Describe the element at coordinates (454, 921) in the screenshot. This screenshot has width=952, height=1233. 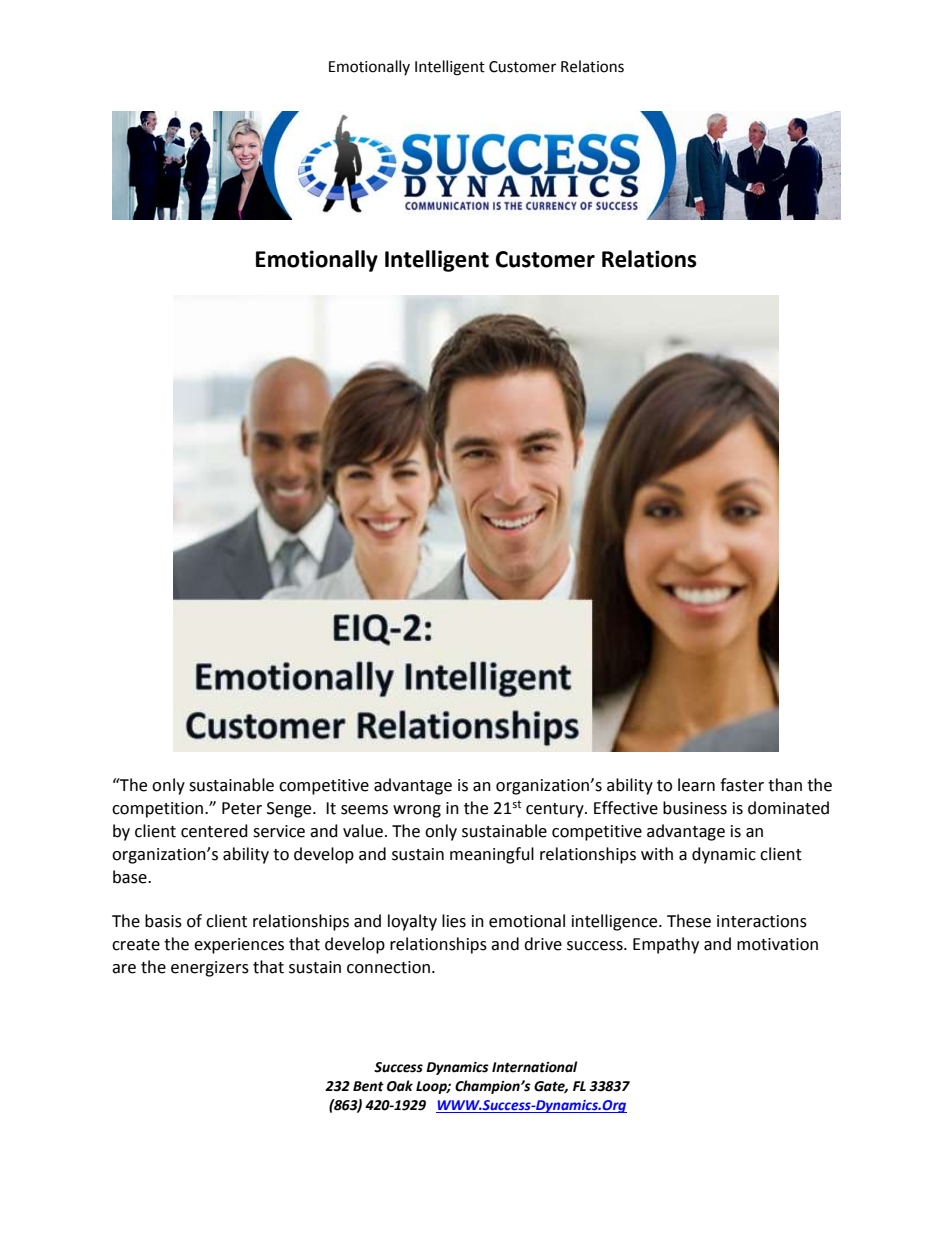
I see `lies` at that location.
